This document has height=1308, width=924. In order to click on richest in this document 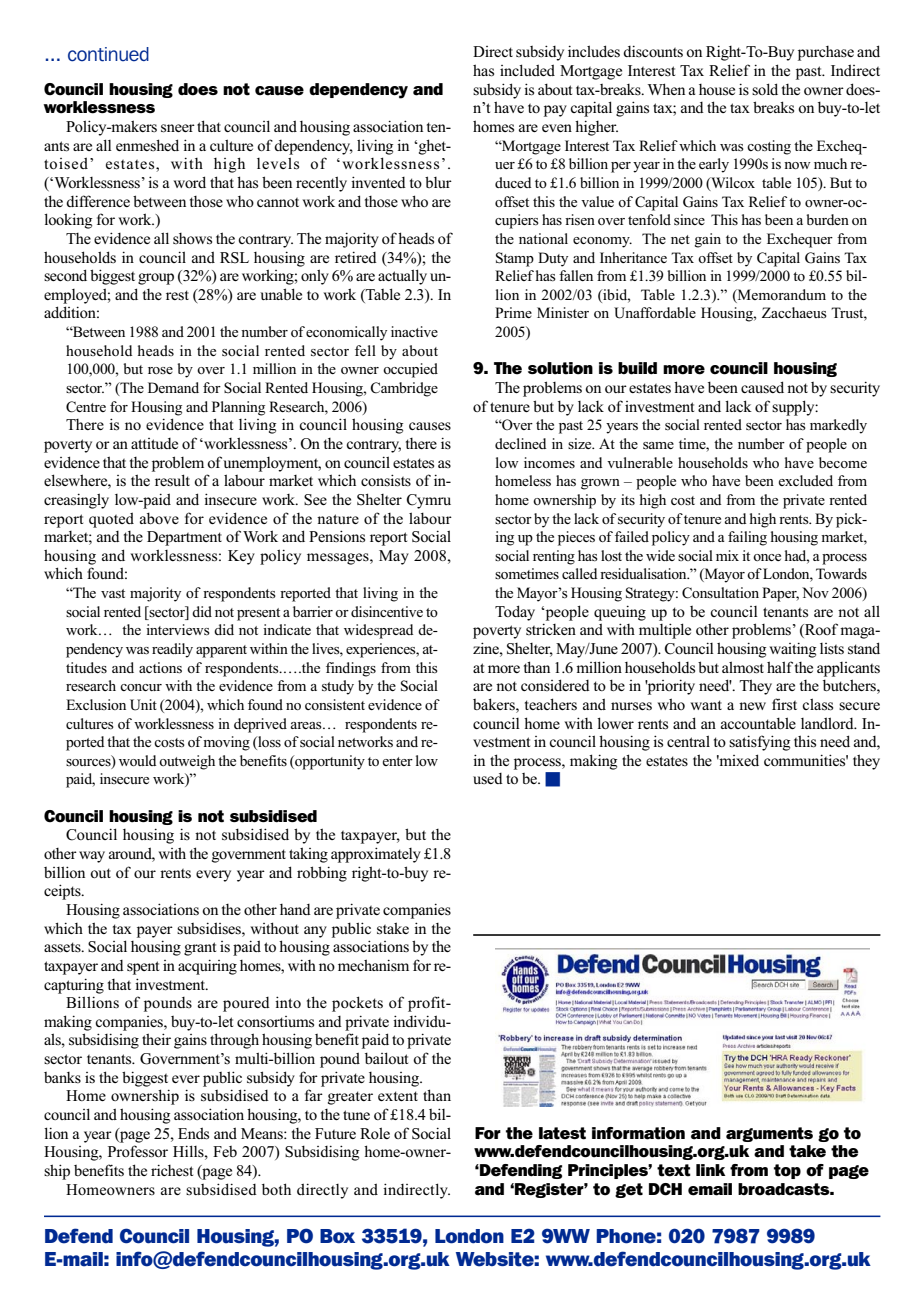, I will do `click(172, 1170)`.
